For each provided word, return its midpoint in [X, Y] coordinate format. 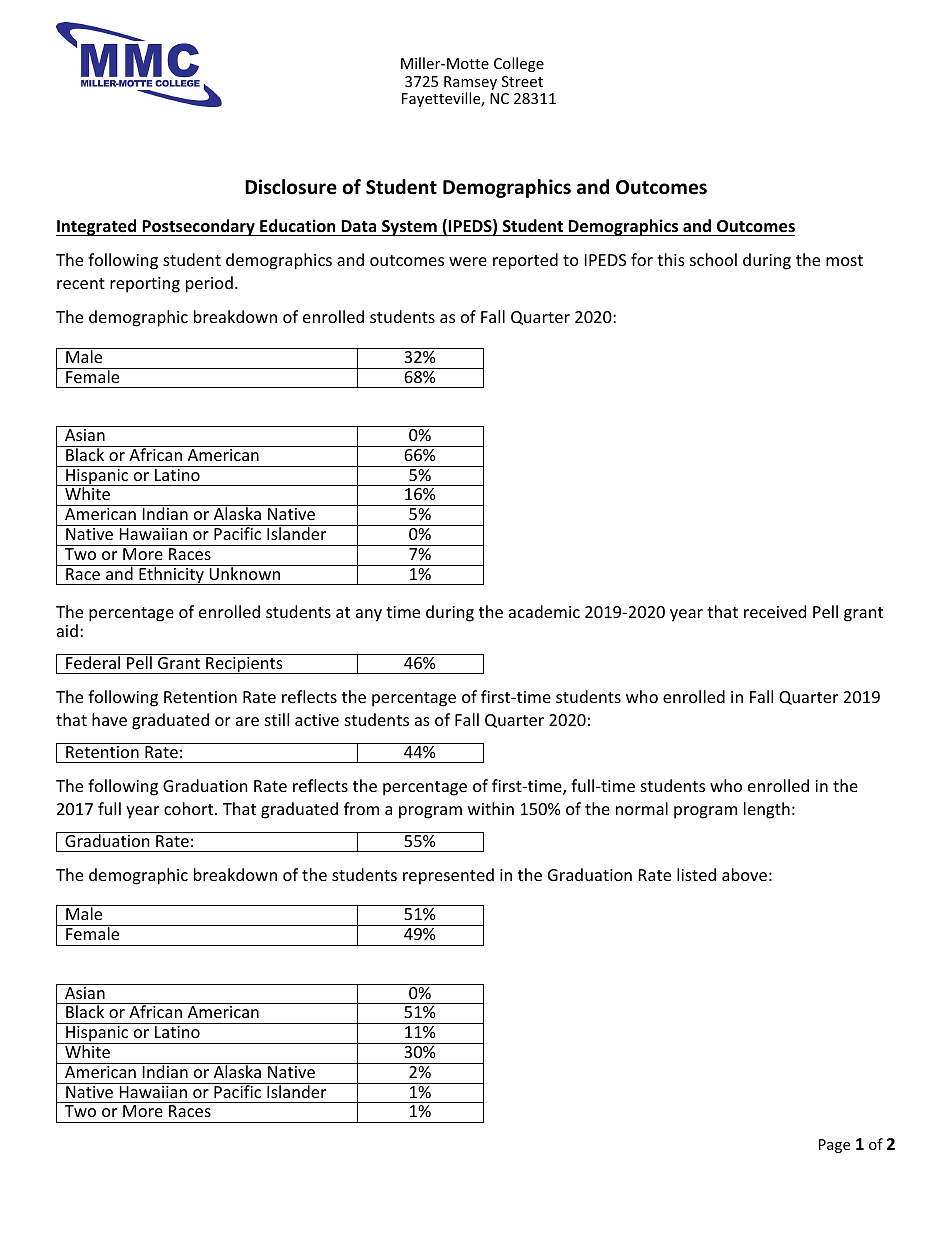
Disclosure [291, 187]
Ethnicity [171, 575]
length [767, 810]
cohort [190, 808]
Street [522, 81]
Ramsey [470, 84]
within [491, 808]
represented [448, 876]
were [468, 261]
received [775, 611]
